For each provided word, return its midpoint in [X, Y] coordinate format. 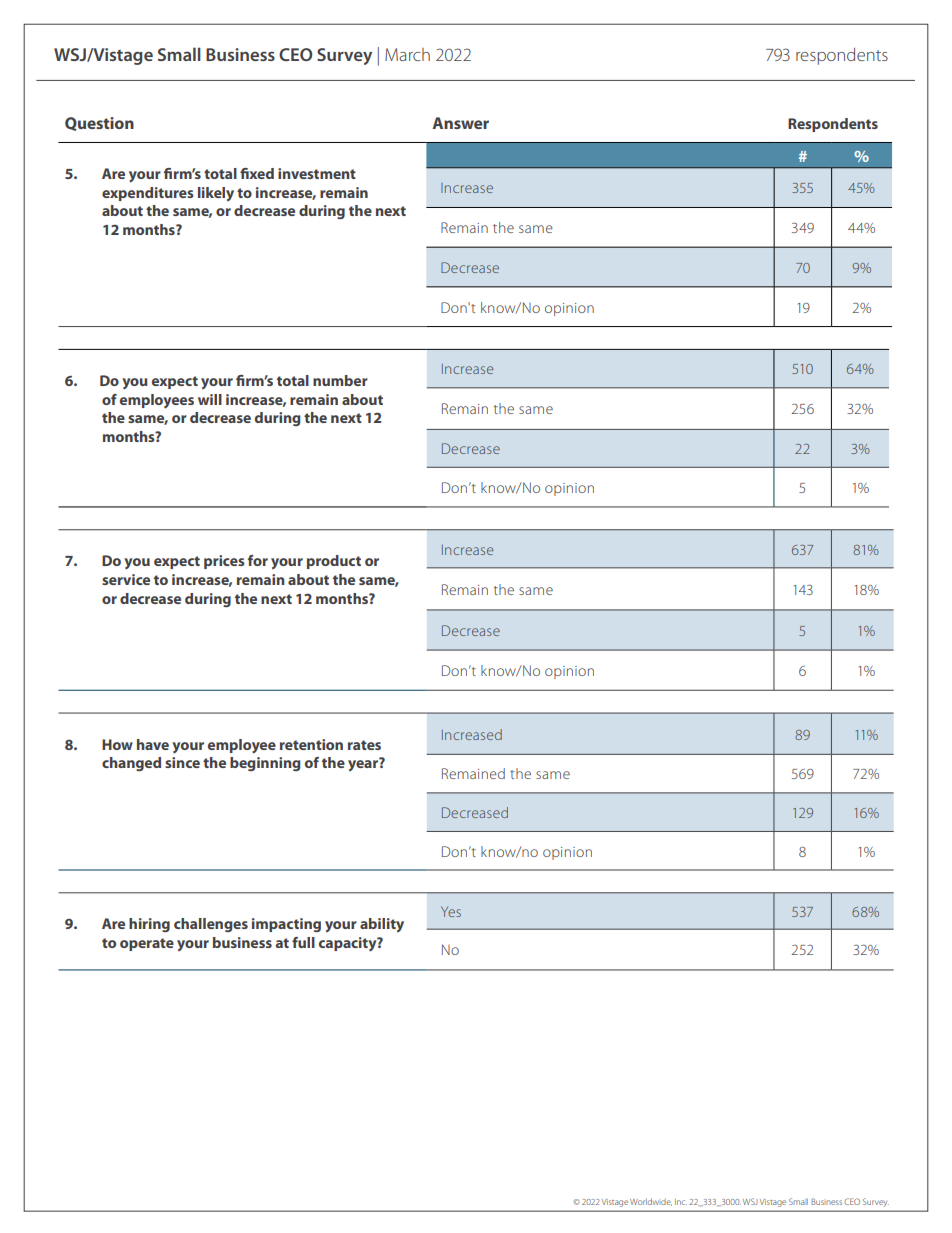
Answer [460, 123]
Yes [451, 911]
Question [99, 124]
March [407, 54]
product [334, 562]
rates [364, 745]
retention [311, 744]
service [126, 579]
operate [147, 944]
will [210, 399]
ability [382, 925]
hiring [149, 925]
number [340, 380]
